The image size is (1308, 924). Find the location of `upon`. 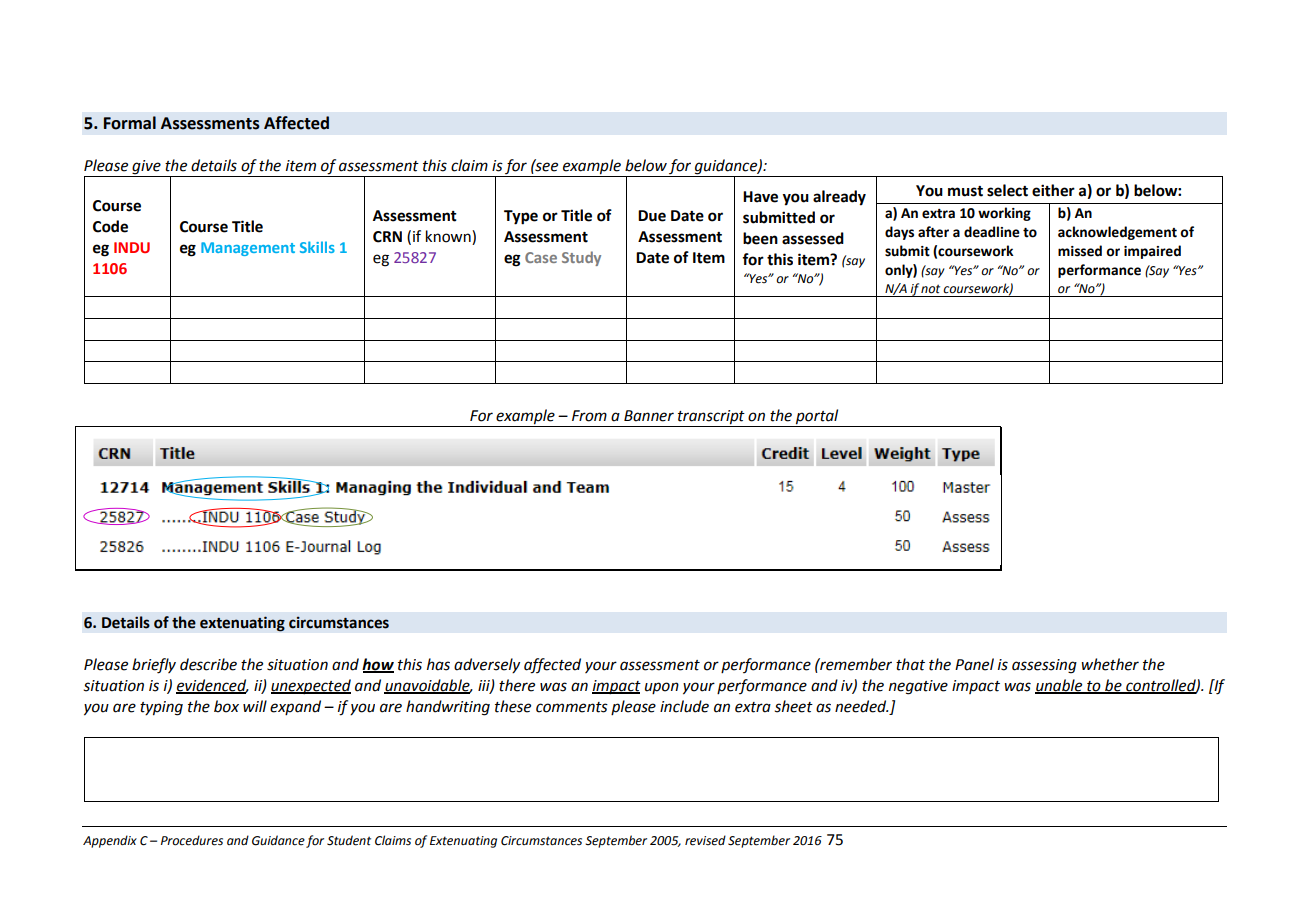

upon is located at coordinates (662, 688).
